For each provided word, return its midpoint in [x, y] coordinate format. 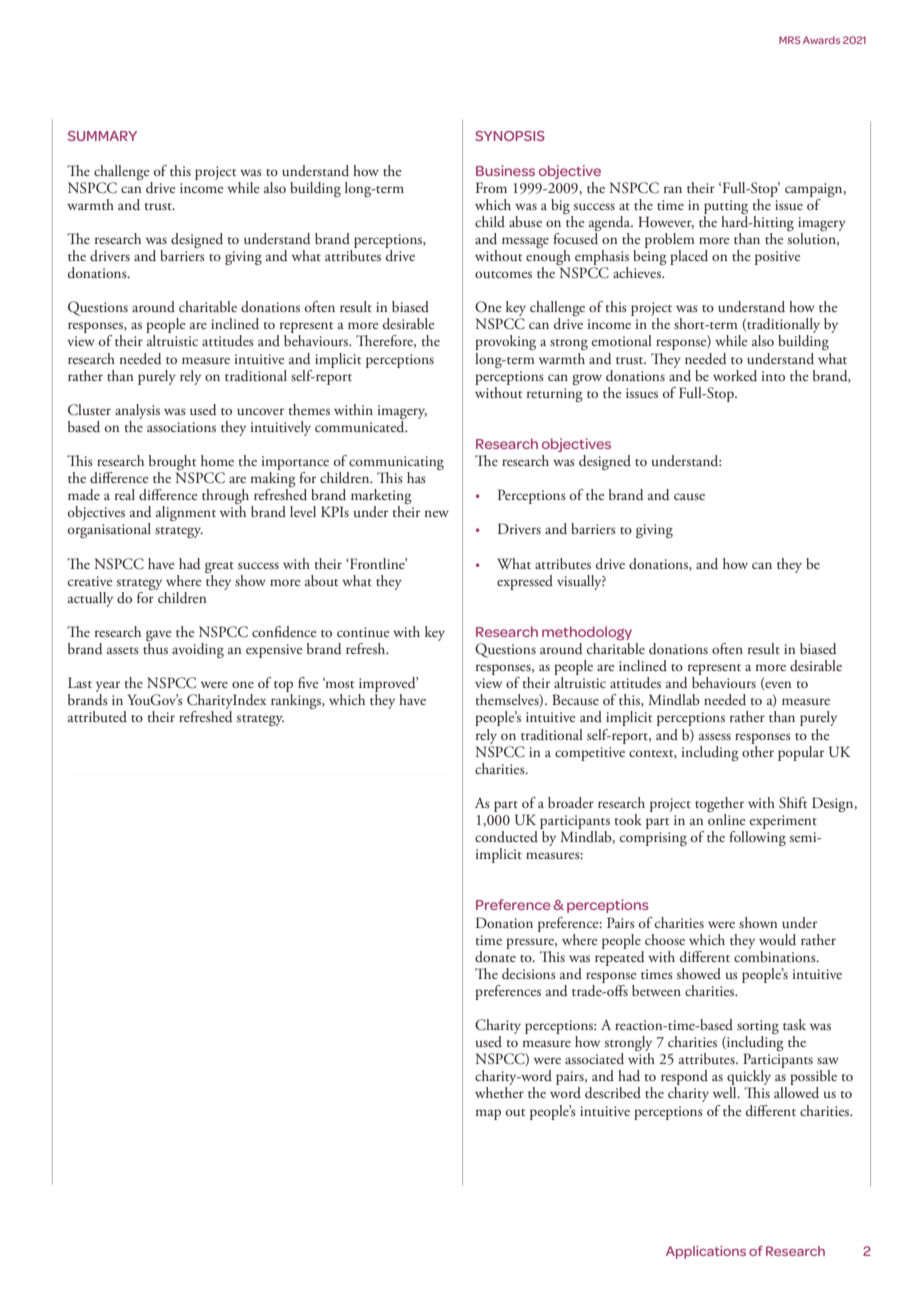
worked [735, 376]
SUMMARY [102, 136]
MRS [790, 40]
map [488, 1114]
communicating [396, 464]
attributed [97, 716]
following [757, 837]
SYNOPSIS [510, 136]
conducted [506, 836]
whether [499, 1092]
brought [174, 464]
